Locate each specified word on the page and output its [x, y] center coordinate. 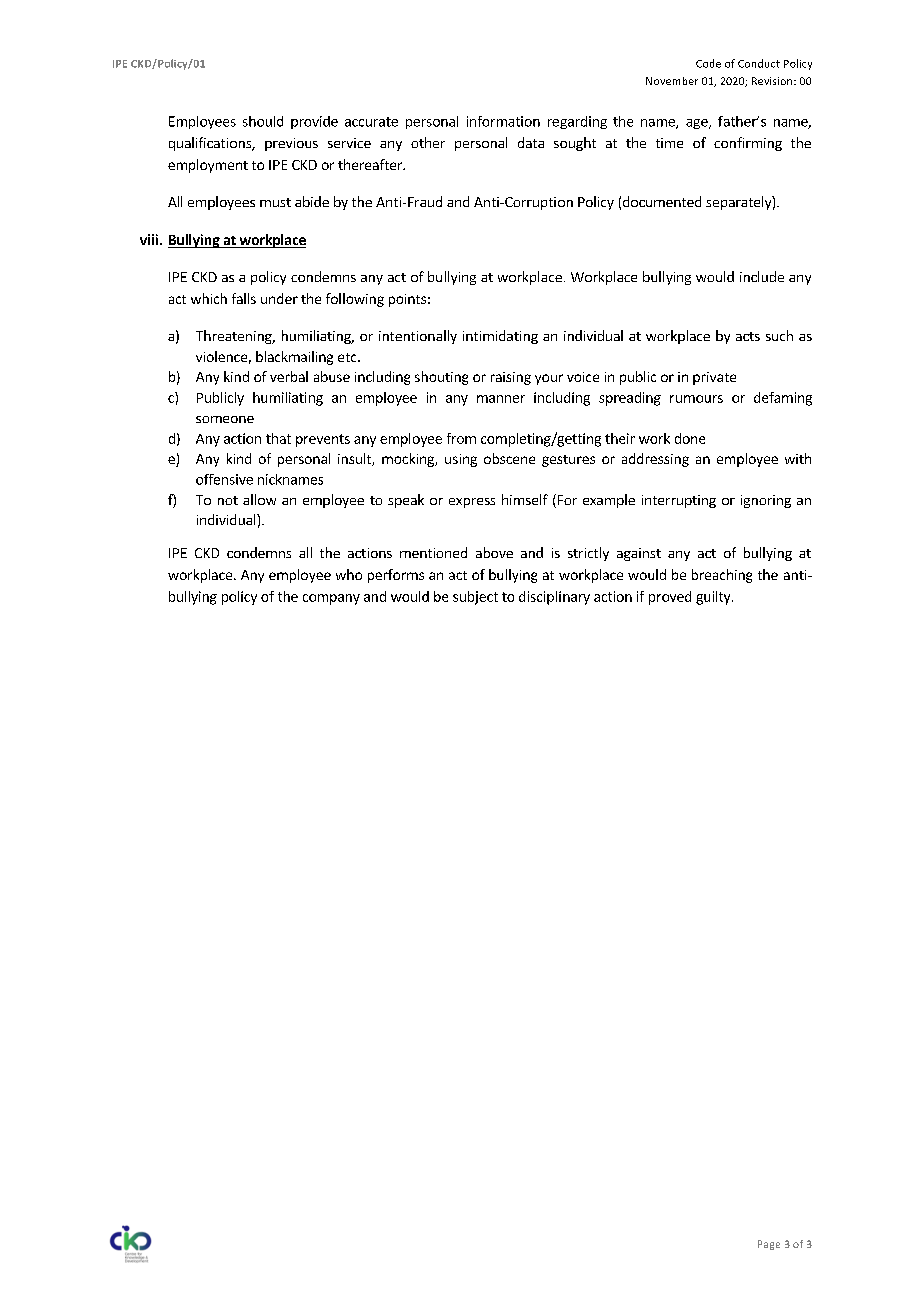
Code [708, 63]
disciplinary [554, 598]
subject [475, 598]
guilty [714, 598]
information [503, 121]
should [263, 121]
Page [769, 1245]
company [331, 599]
